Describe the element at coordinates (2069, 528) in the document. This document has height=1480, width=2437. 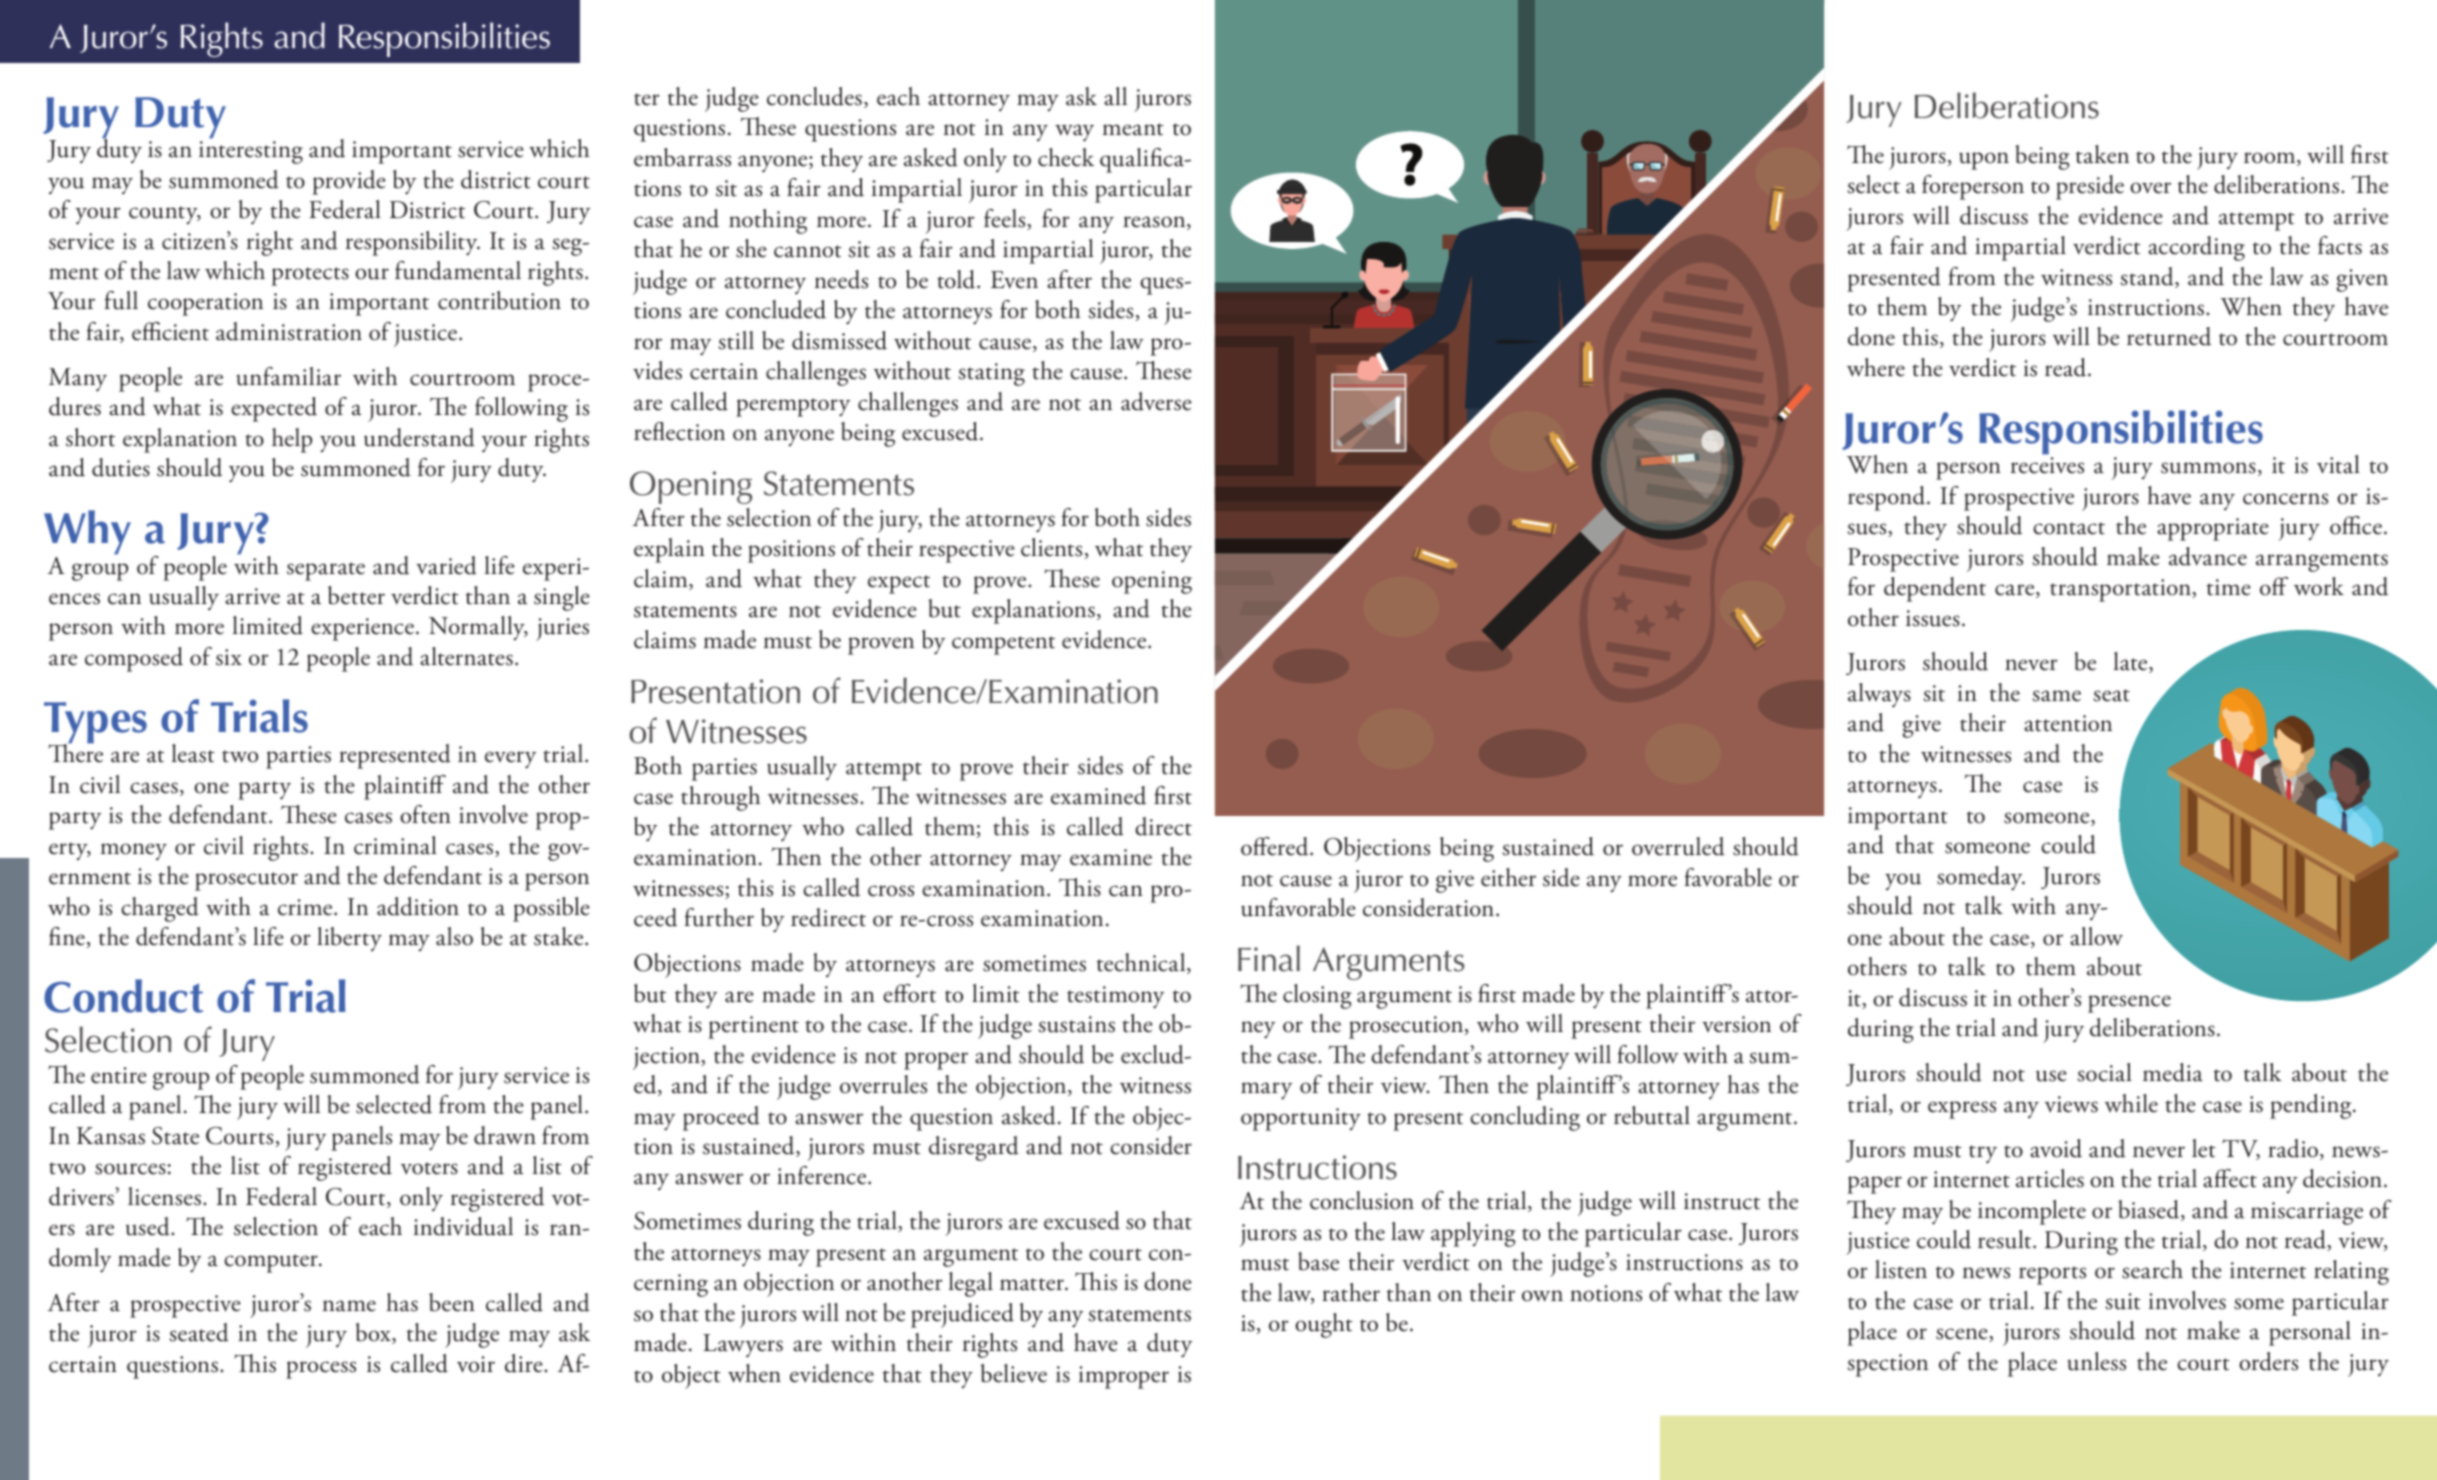
I see `contact` at that location.
